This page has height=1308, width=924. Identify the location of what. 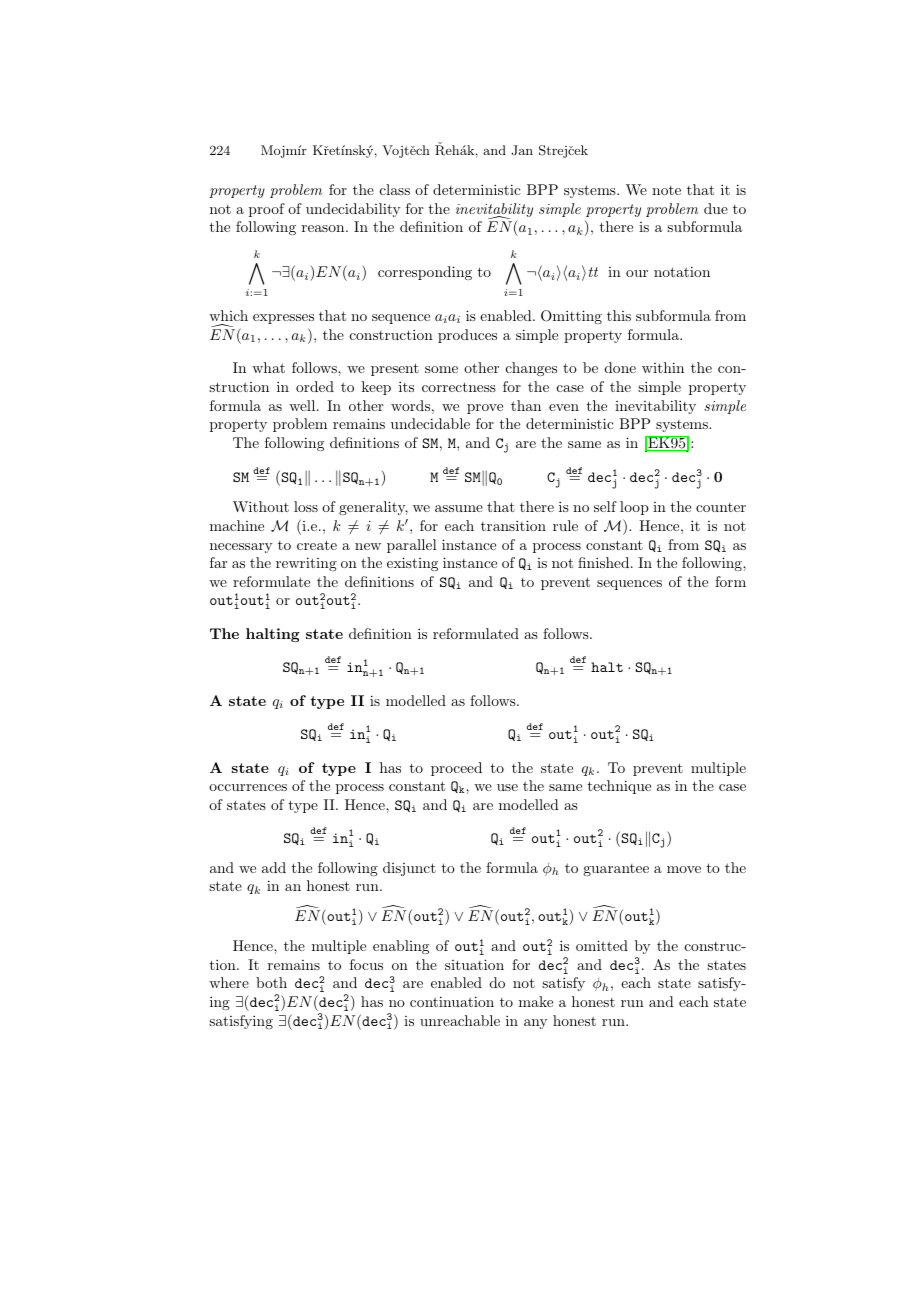
(268, 367).
